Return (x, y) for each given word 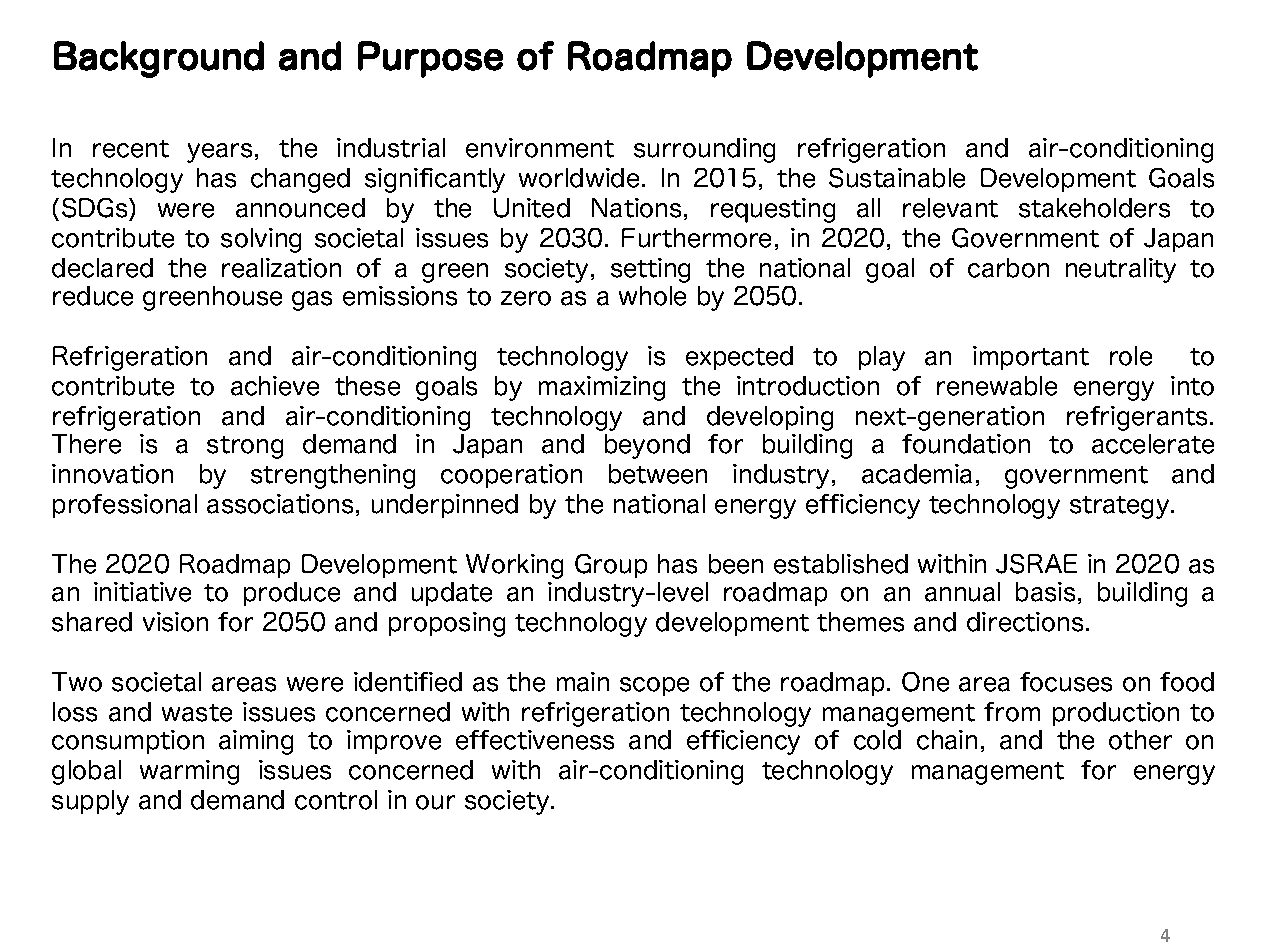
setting (650, 270)
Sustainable (897, 178)
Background (159, 59)
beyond (647, 446)
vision (175, 622)
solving (261, 240)
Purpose (430, 59)
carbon (1008, 268)
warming (189, 772)
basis (1045, 592)
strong (245, 447)
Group (611, 566)
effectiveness (535, 740)
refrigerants (1137, 418)
